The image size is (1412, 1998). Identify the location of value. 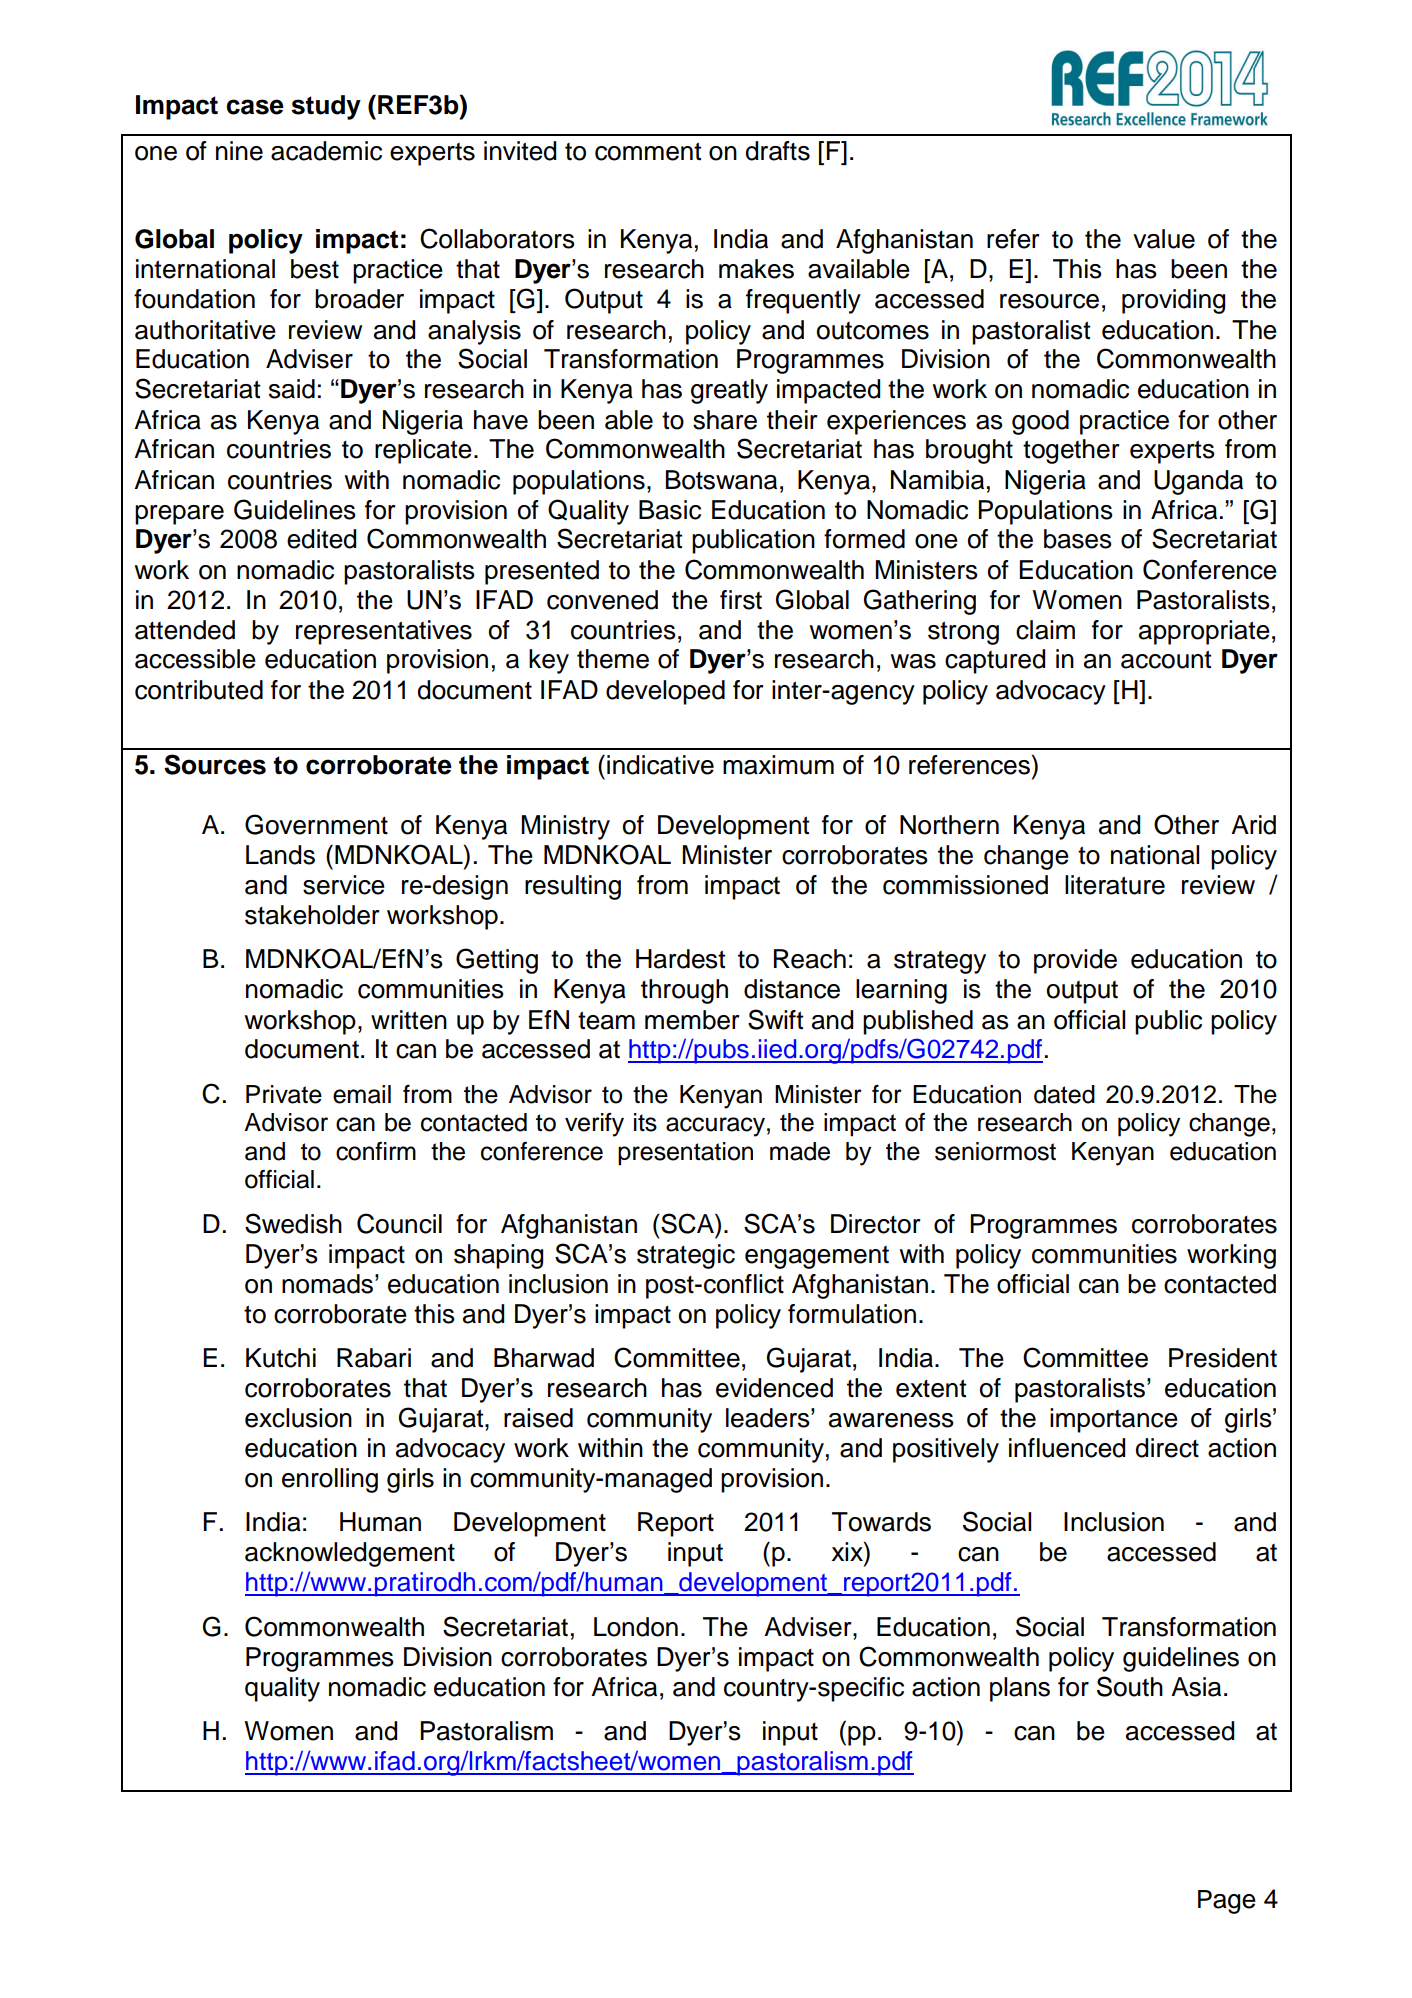
(1164, 239).
